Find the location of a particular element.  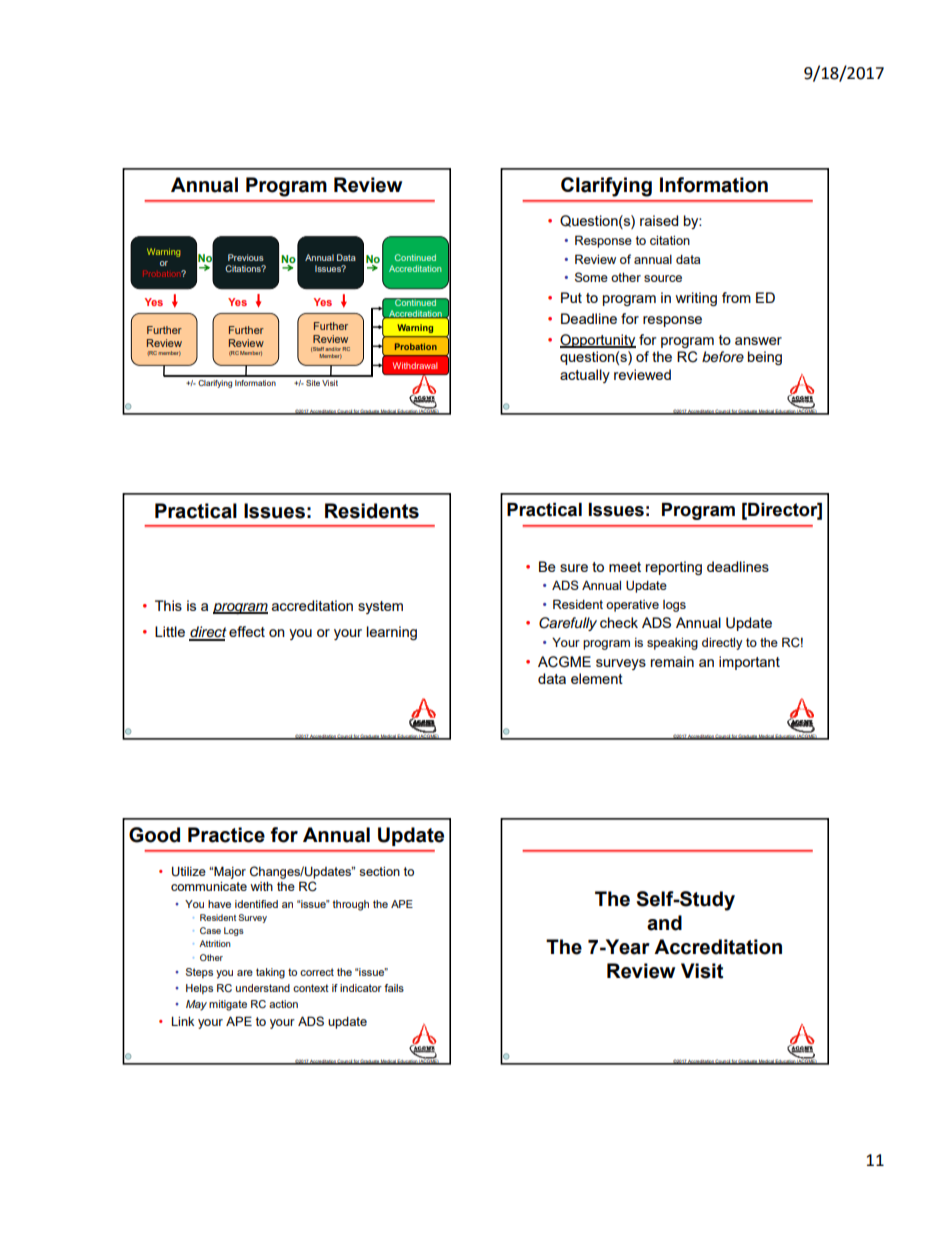

mitigate is located at coordinates (228, 1005).
